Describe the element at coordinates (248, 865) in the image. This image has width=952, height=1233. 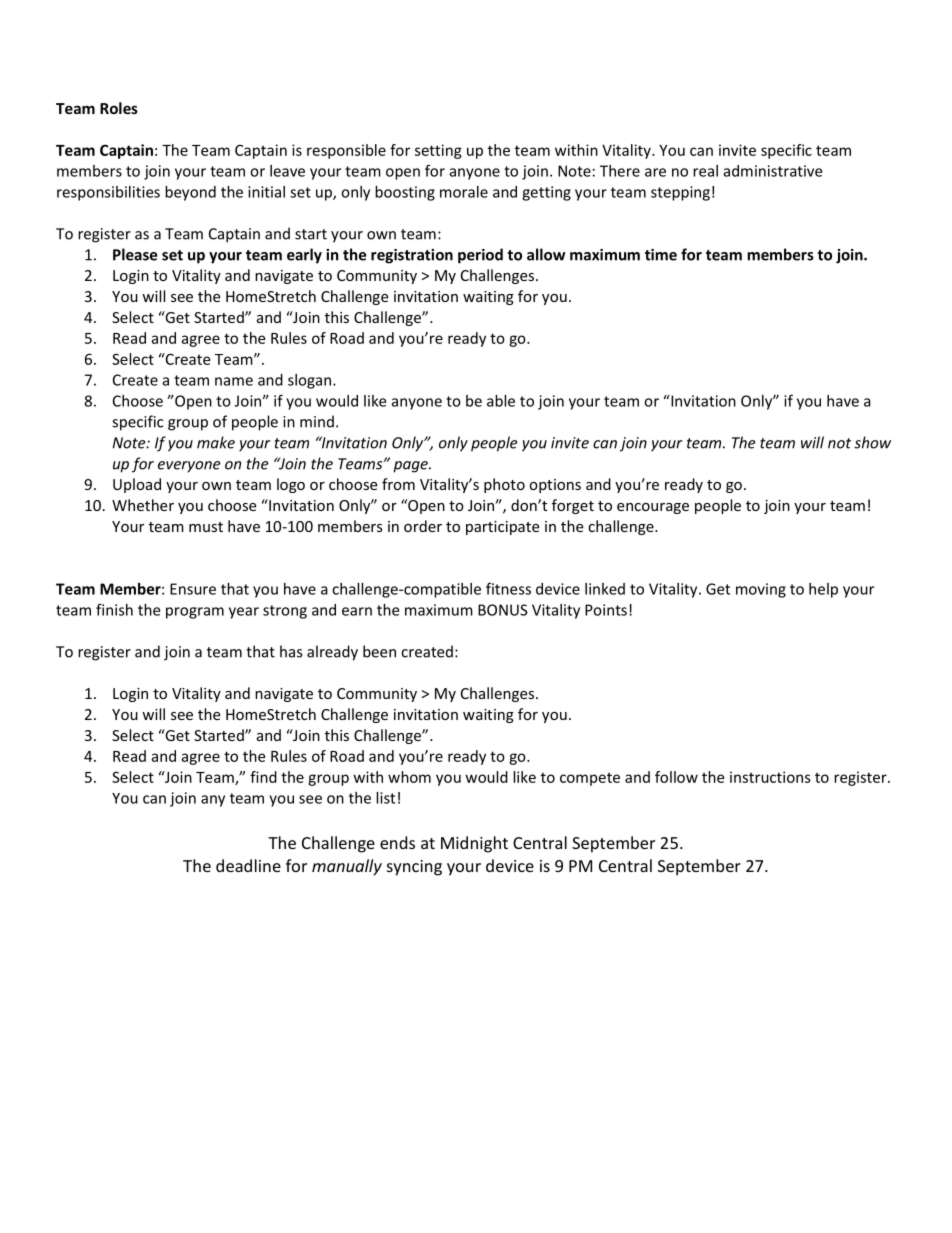
I see `deadline` at that location.
